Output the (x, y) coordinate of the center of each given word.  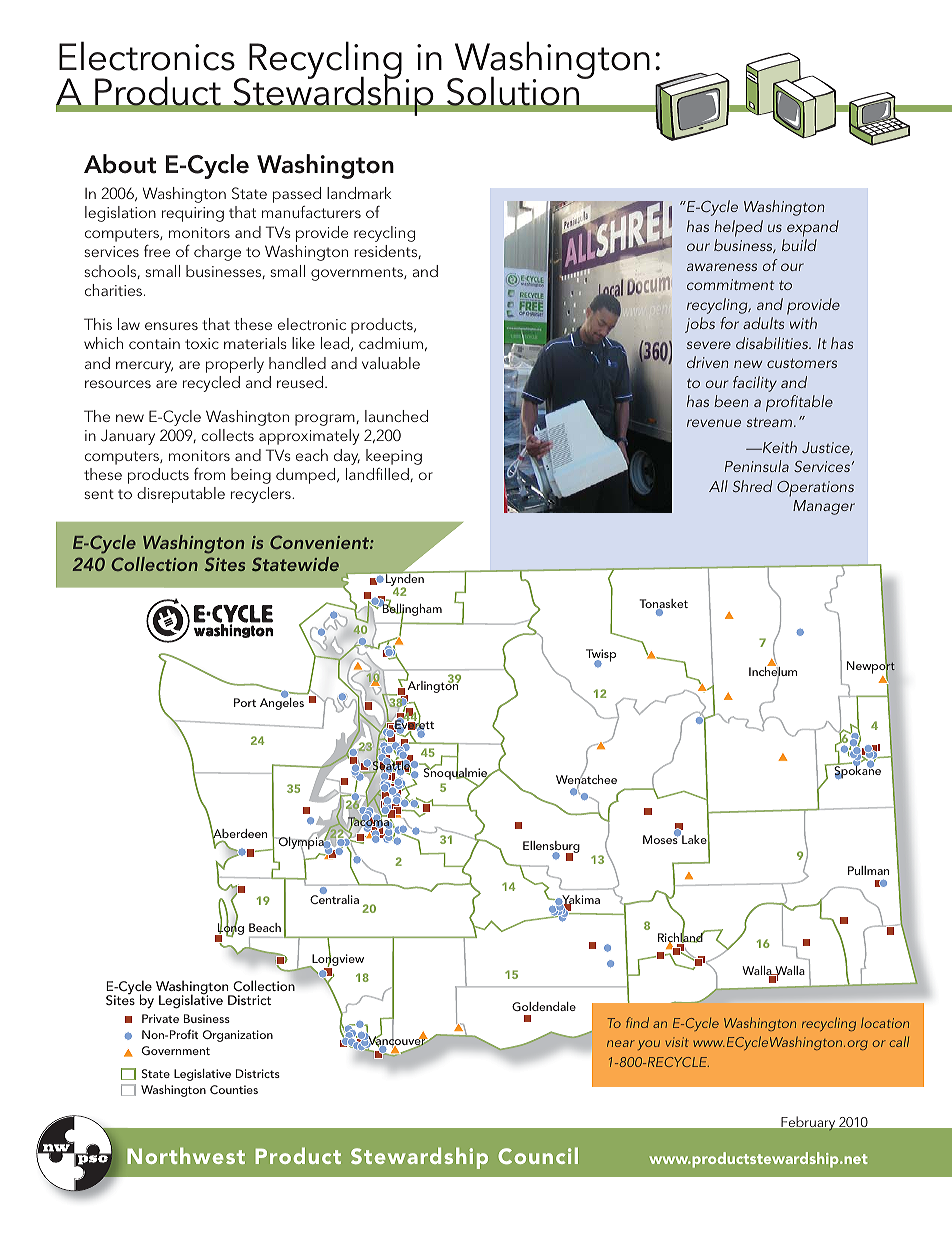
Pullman (868, 870)
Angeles (282, 703)
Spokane (856, 771)
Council (538, 1155)
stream (771, 422)
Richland (681, 938)
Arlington (433, 685)
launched (396, 416)
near (621, 1043)
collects (228, 435)
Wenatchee (586, 780)
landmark (359, 193)
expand (813, 228)
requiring (193, 214)
